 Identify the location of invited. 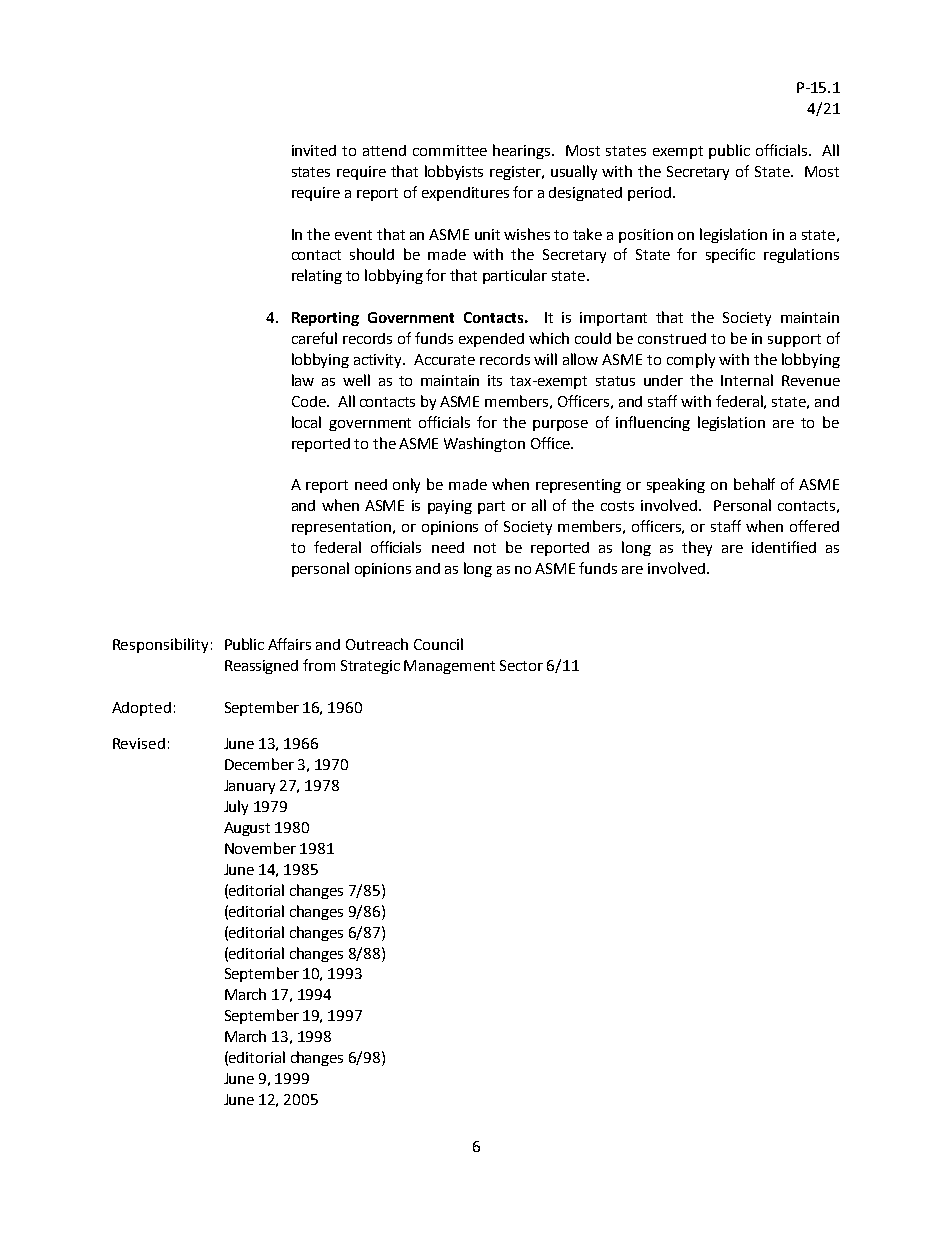
(314, 150).
